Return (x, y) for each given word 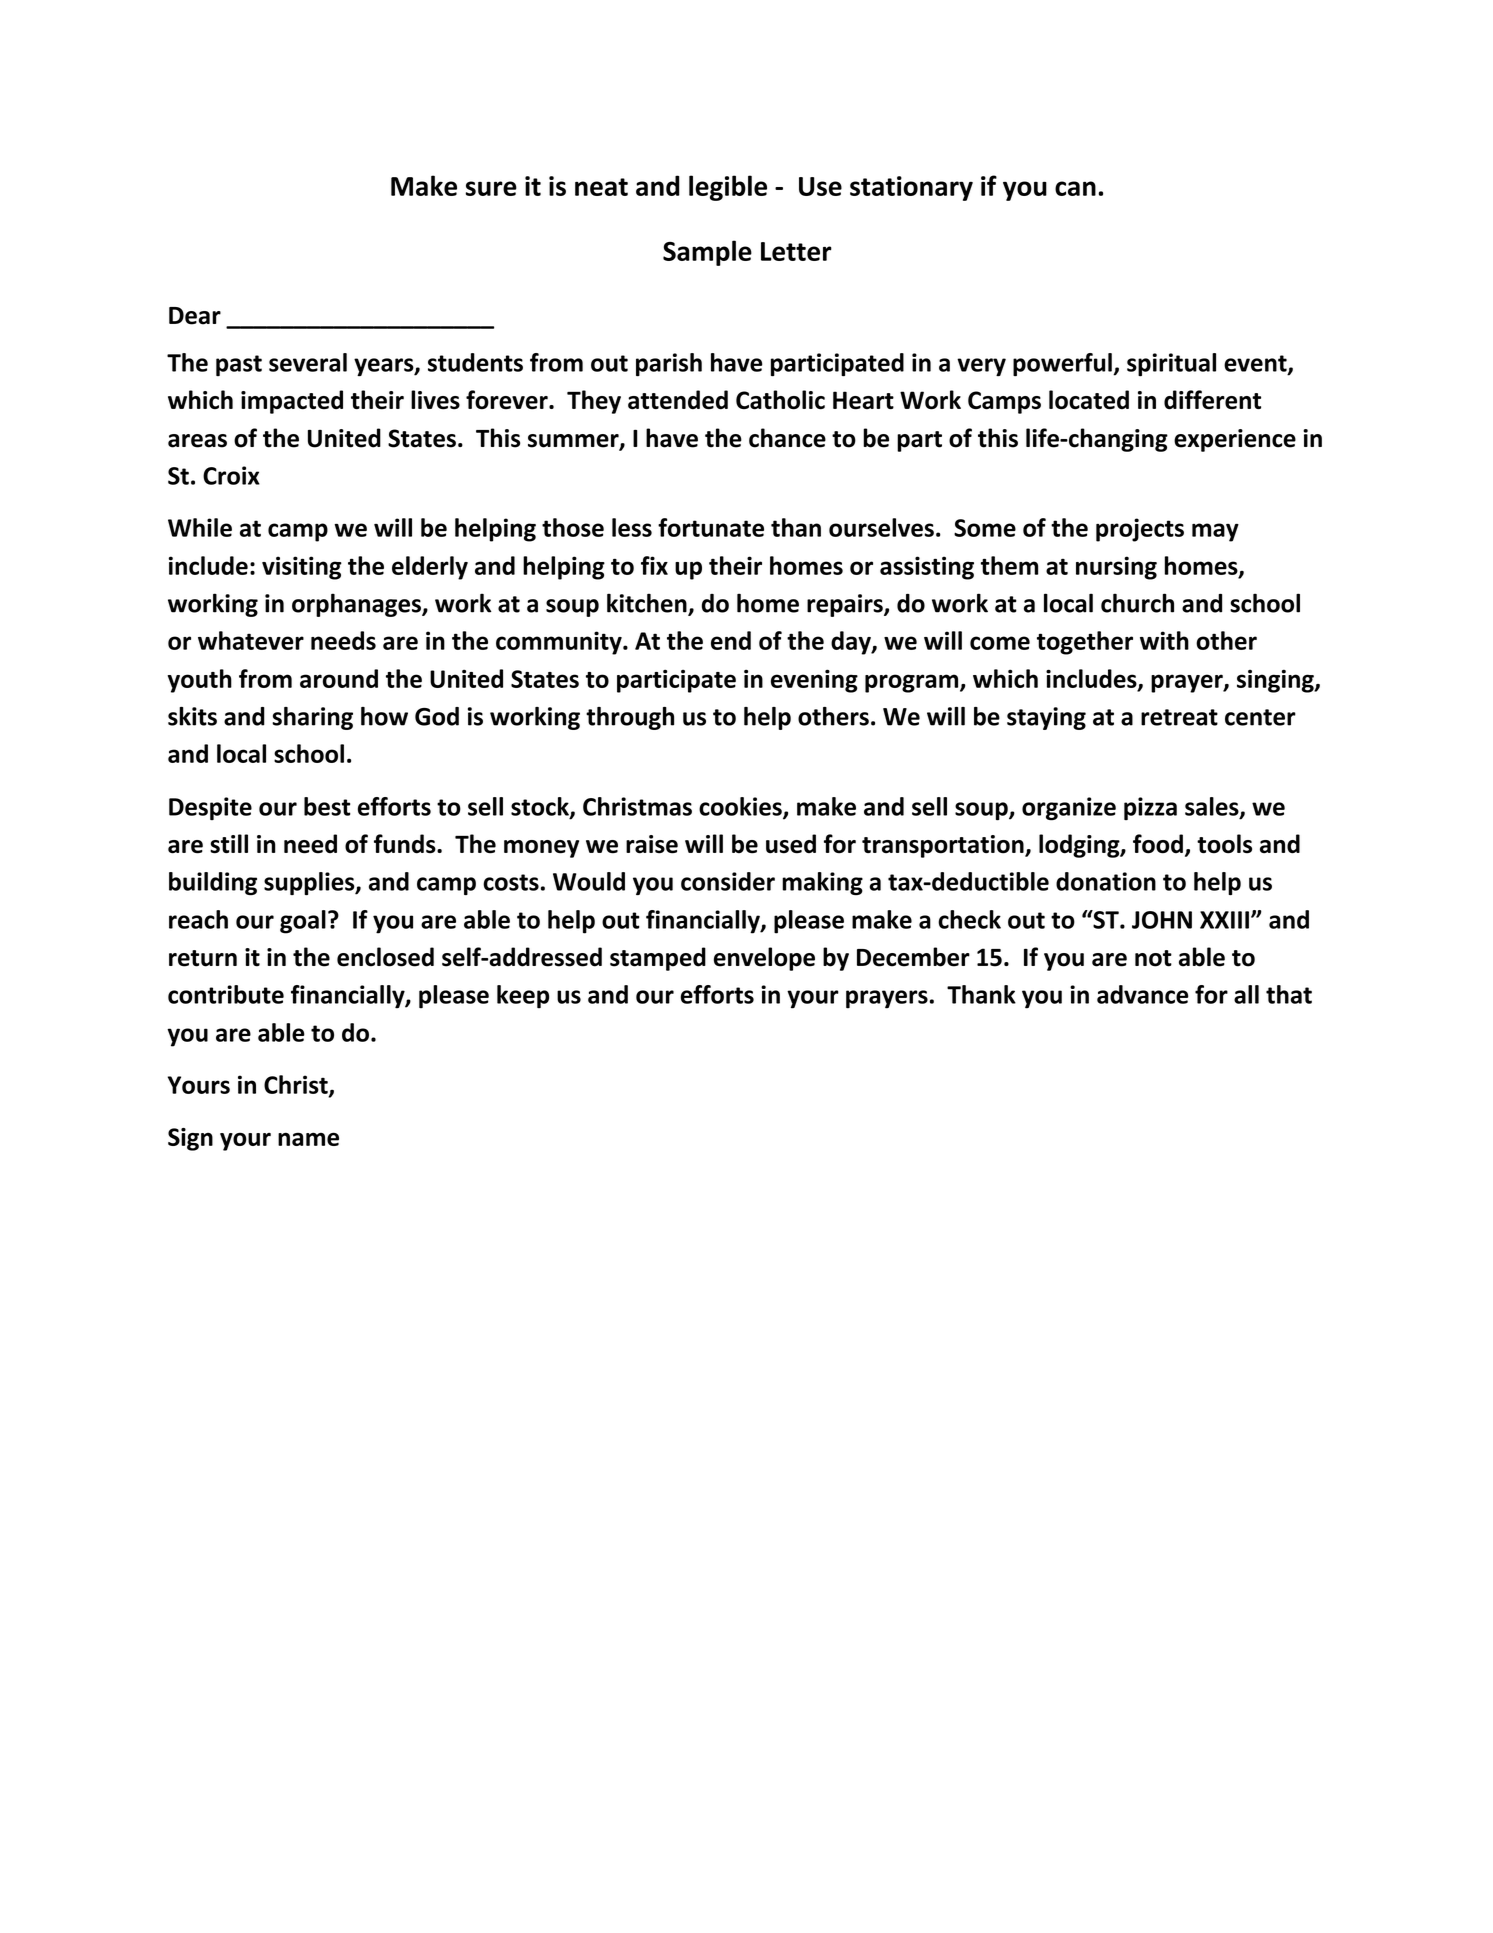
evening (814, 681)
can (1075, 188)
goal (303, 922)
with (1164, 640)
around (339, 678)
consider (728, 881)
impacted (292, 402)
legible (728, 188)
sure (491, 188)
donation (1106, 881)
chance (787, 438)
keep (523, 997)
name (308, 1139)
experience (1235, 440)
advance (1142, 994)
